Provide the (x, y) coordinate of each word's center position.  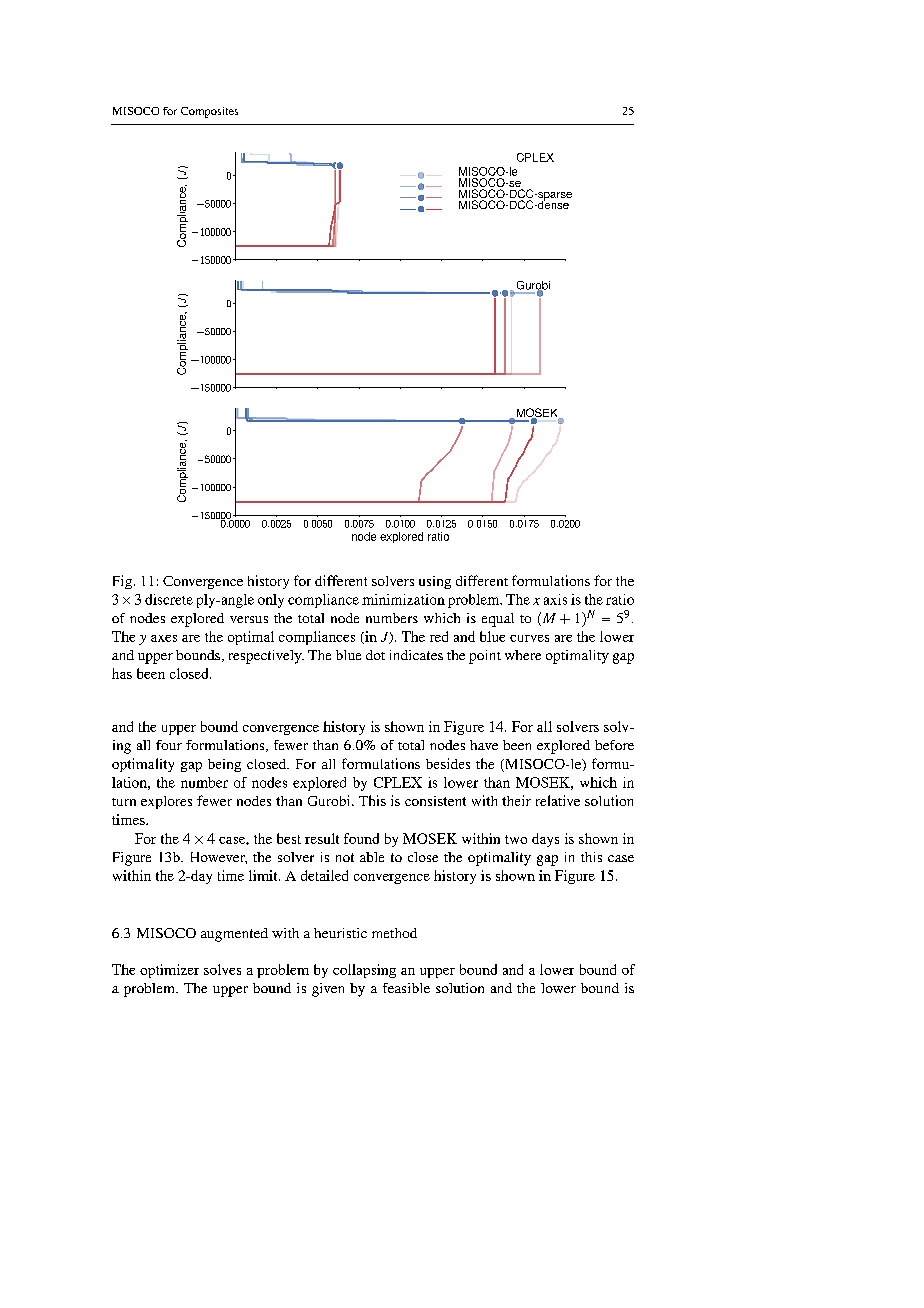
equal (498, 620)
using (435, 582)
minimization (403, 599)
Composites (209, 112)
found (361, 838)
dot (375, 655)
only (271, 601)
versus (249, 619)
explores (166, 802)
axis (555, 599)
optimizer (169, 971)
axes (164, 638)
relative (558, 800)
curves (529, 638)
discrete (169, 599)
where (523, 655)
